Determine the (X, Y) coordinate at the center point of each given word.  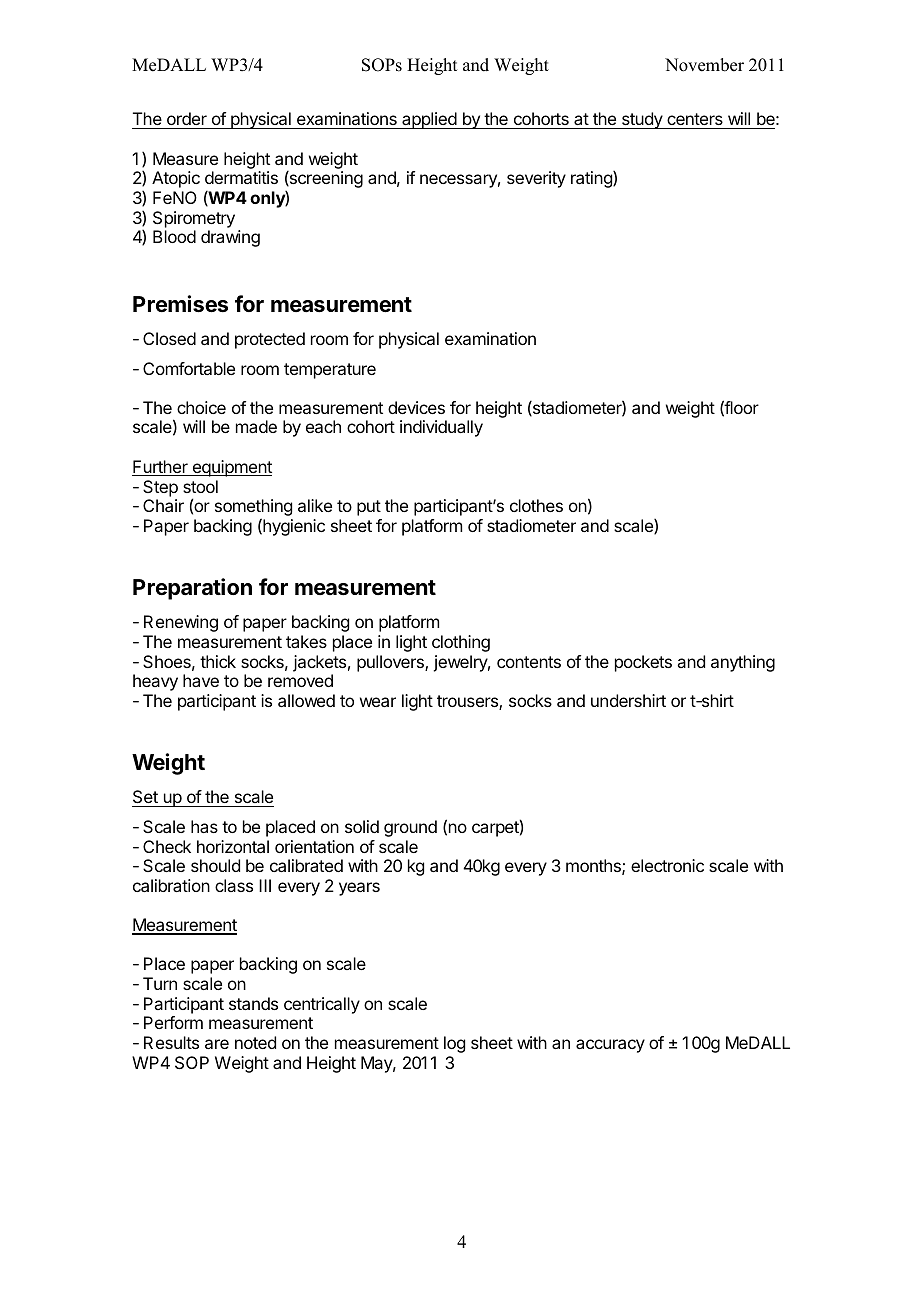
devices (416, 407)
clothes (536, 505)
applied (429, 120)
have (201, 680)
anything (743, 663)
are (217, 1044)
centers (695, 121)
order (187, 120)
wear (378, 702)
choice (201, 407)
